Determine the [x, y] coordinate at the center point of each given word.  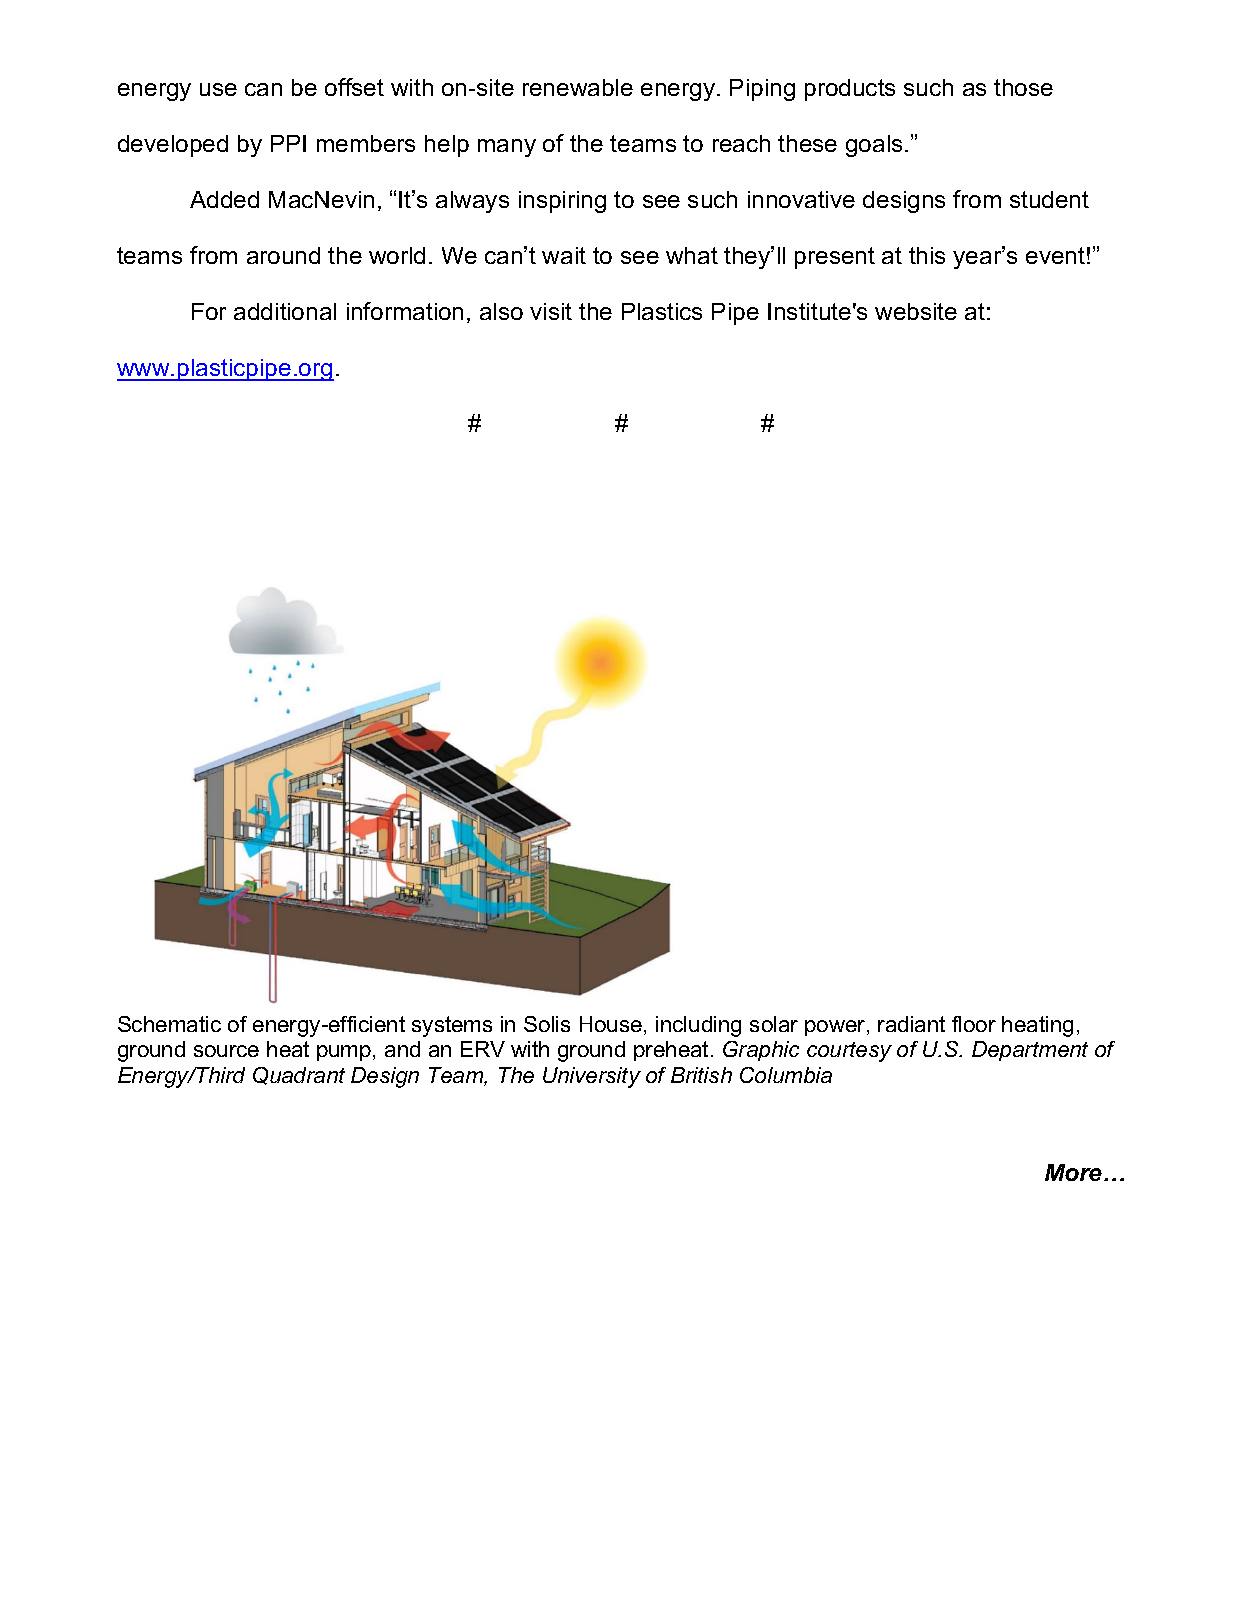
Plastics [662, 311]
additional [285, 311]
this [927, 255]
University [592, 1077]
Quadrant [299, 1076]
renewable [578, 87]
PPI [288, 143]
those [1023, 87]
